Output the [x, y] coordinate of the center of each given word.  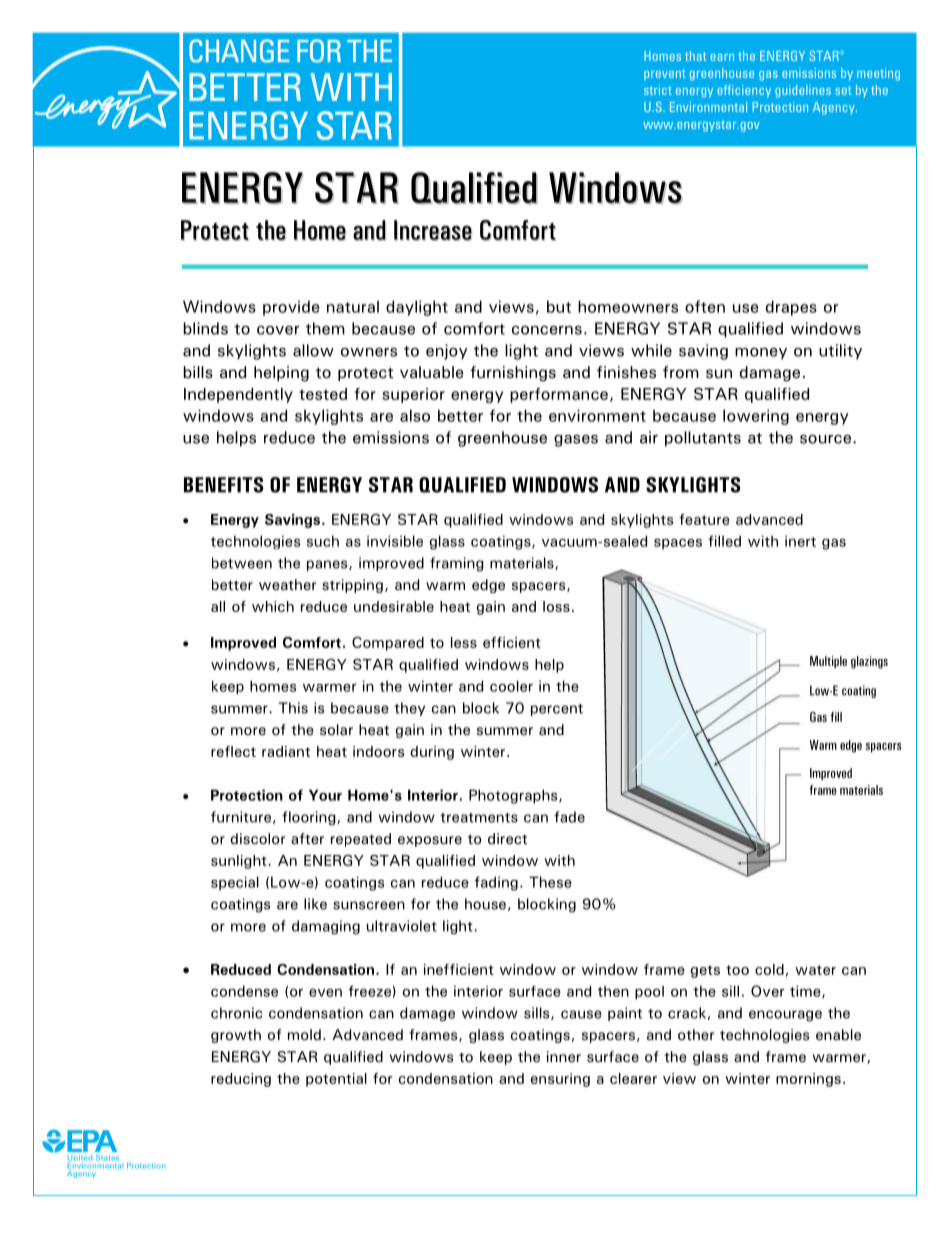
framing [457, 564]
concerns [547, 330]
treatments [479, 818]
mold [304, 1035]
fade [569, 817]
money [761, 354]
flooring [310, 818]
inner [564, 1056]
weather [287, 584]
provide [291, 308]
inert [800, 541]
